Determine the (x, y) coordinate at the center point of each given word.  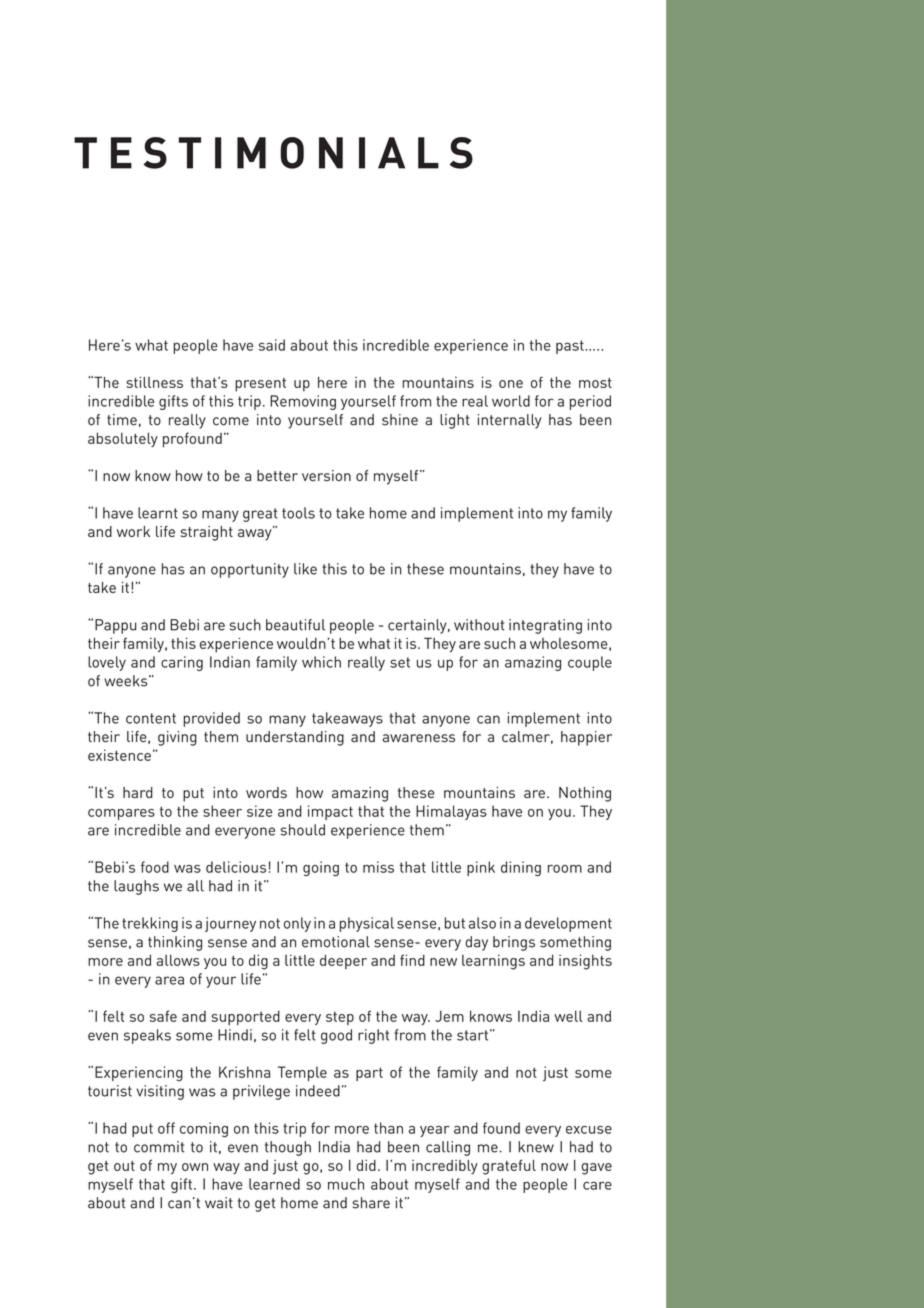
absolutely (123, 439)
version (326, 475)
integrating (545, 626)
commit (159, 1147)
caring (182, 663)
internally (509, 421)
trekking (150, 924)
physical (367, 924)
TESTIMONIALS (273, 153)
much (346, 1184)
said (272, 345)
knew (536, 1147)
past (571, 347)
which (321, 662)
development (568, 924)
